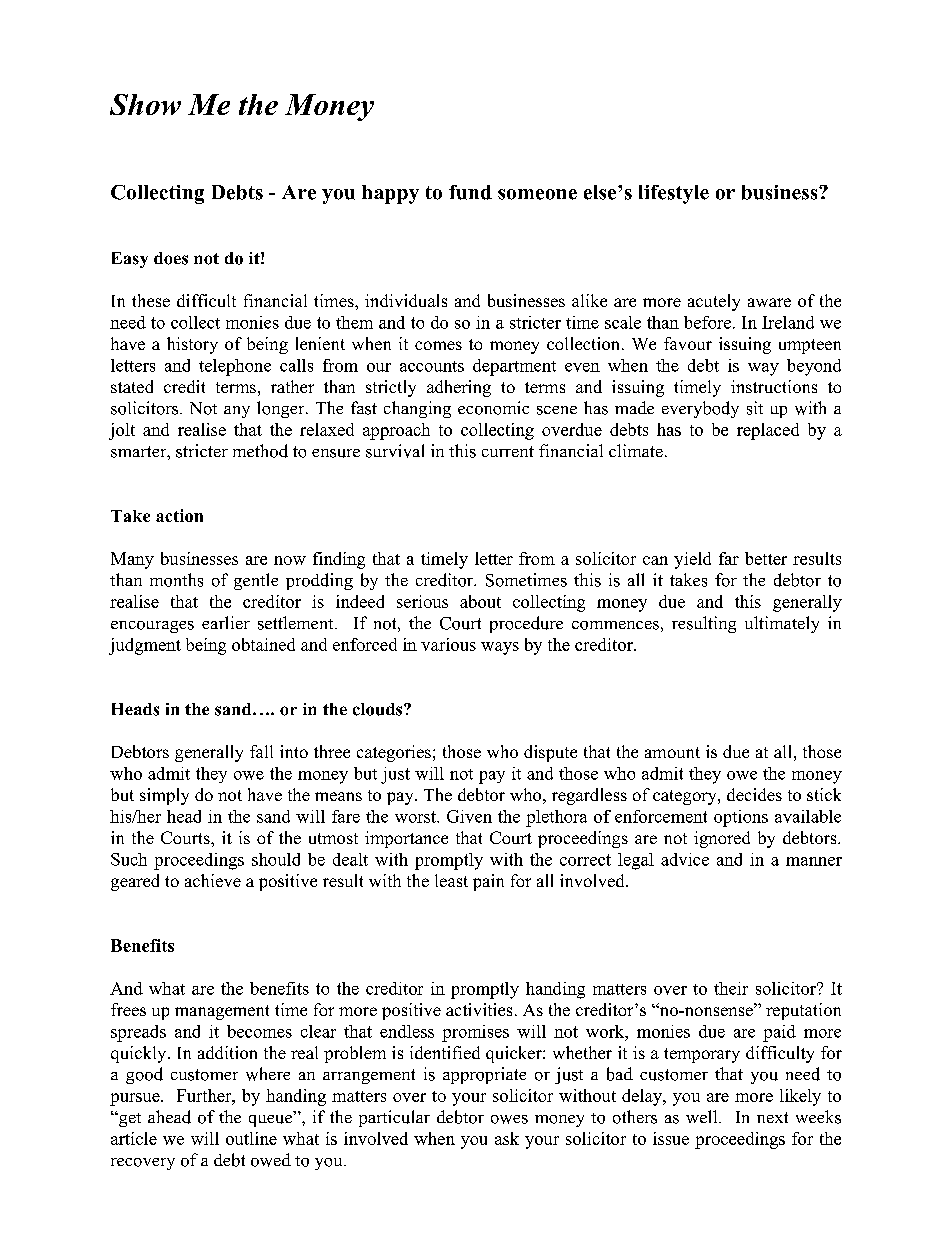  Describe the element at coordinates (768, 431) in the screenshot. I see `replaced` at that location.
